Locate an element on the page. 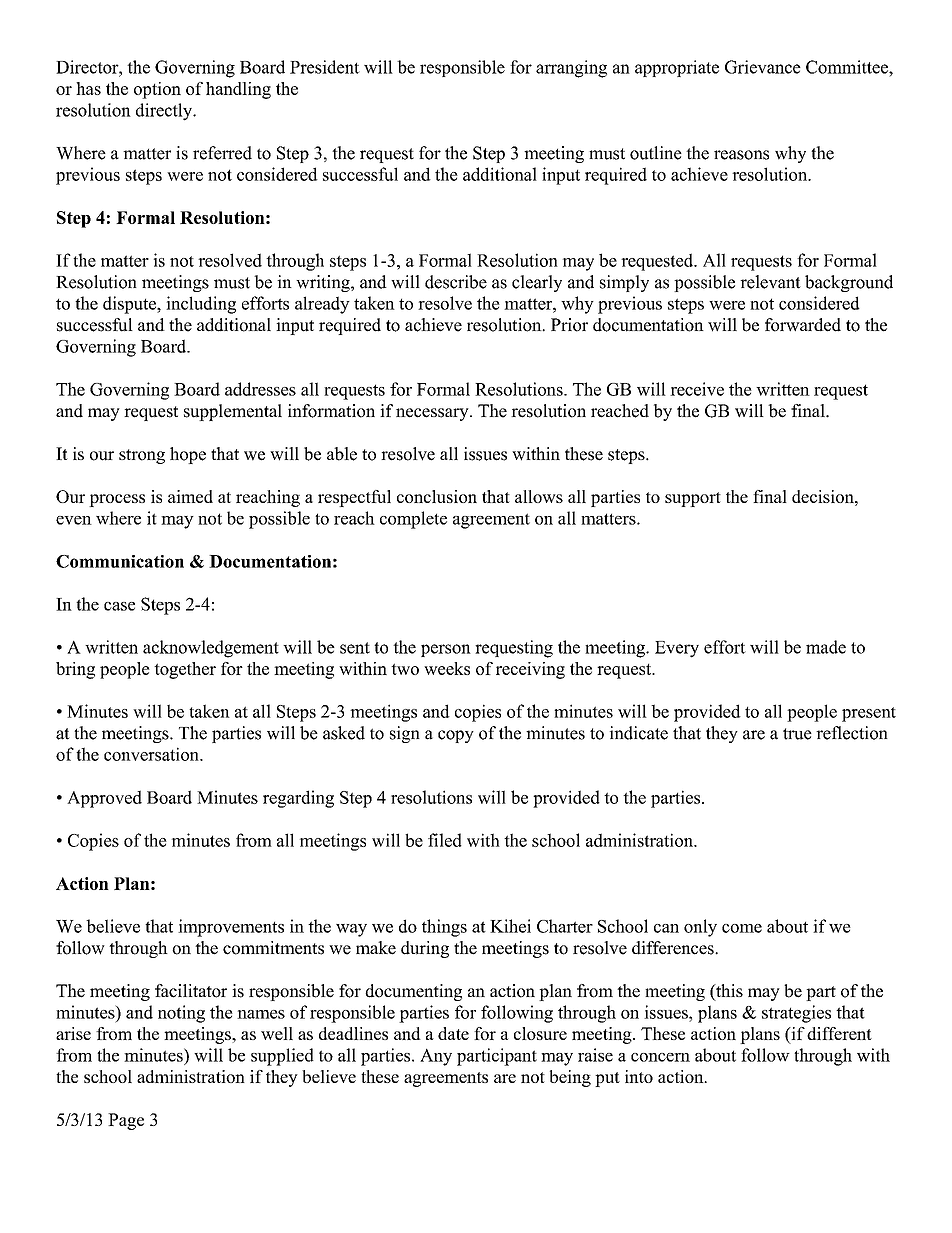 The width and height of the page is (952, 1233). Page is located at coordinates (126, 1121).
